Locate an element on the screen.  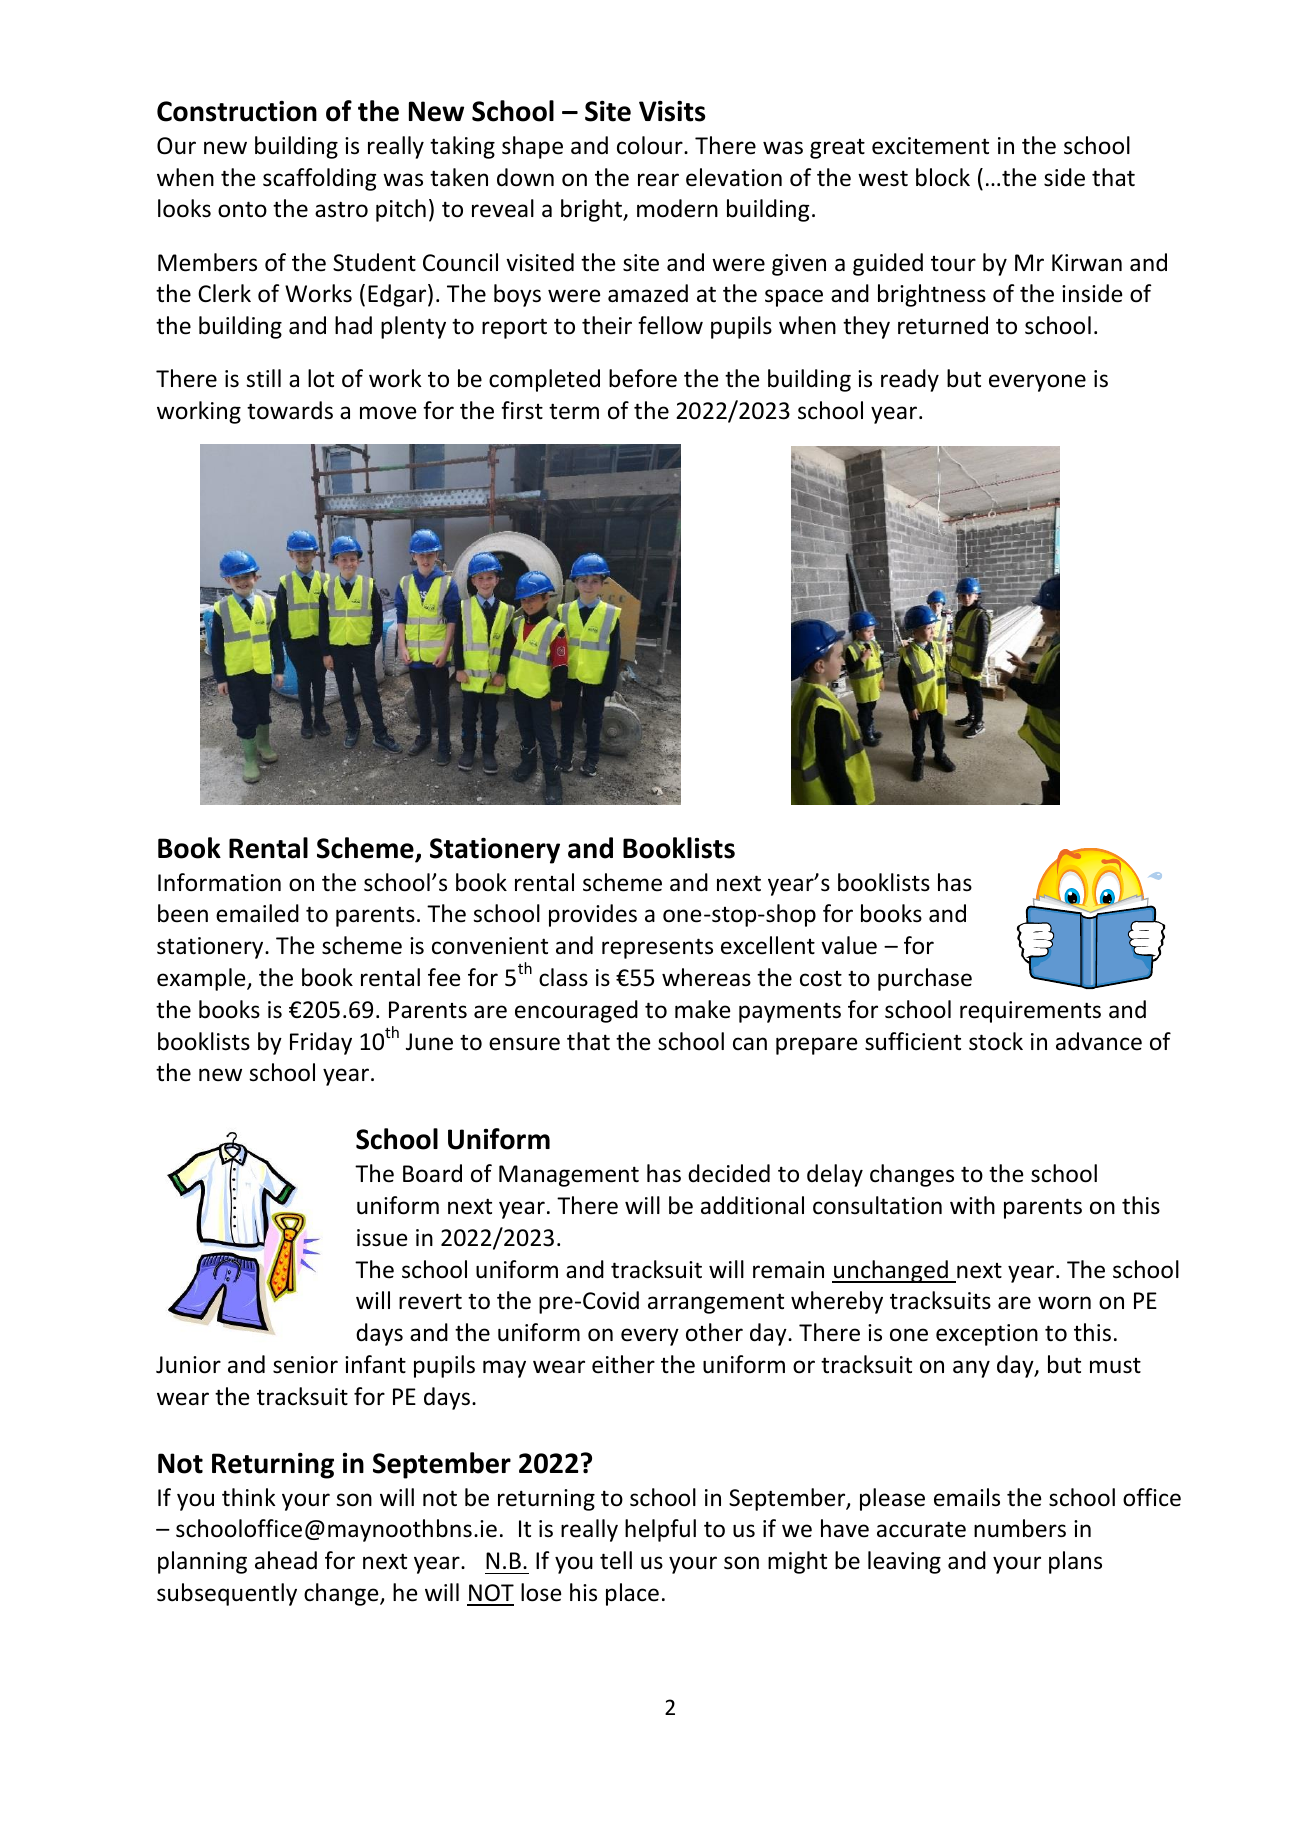
helpful is located at coordinates (660, 1530).
